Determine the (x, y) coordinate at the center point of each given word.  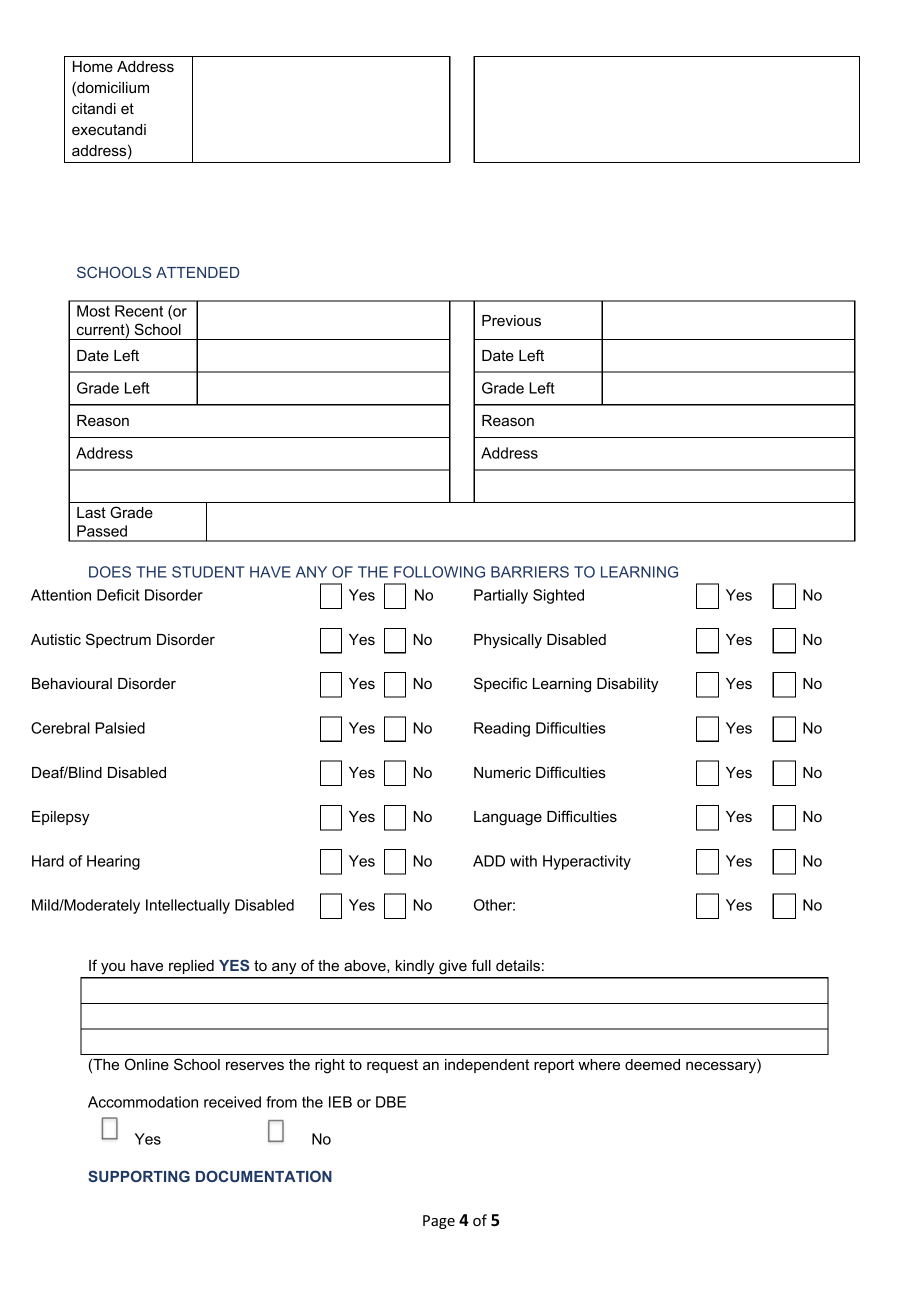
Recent (139, 311)
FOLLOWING (439, 572)
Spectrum (118, 640)
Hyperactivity (587, 862)
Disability (627, 685)
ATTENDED (197, 272)
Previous (511, 320)
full (481, 965)
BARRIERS (530, 572)
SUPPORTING (139, 1176)
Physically (508, 641)
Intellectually (188, 906)
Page (439, 1222)
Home (93, 66)
